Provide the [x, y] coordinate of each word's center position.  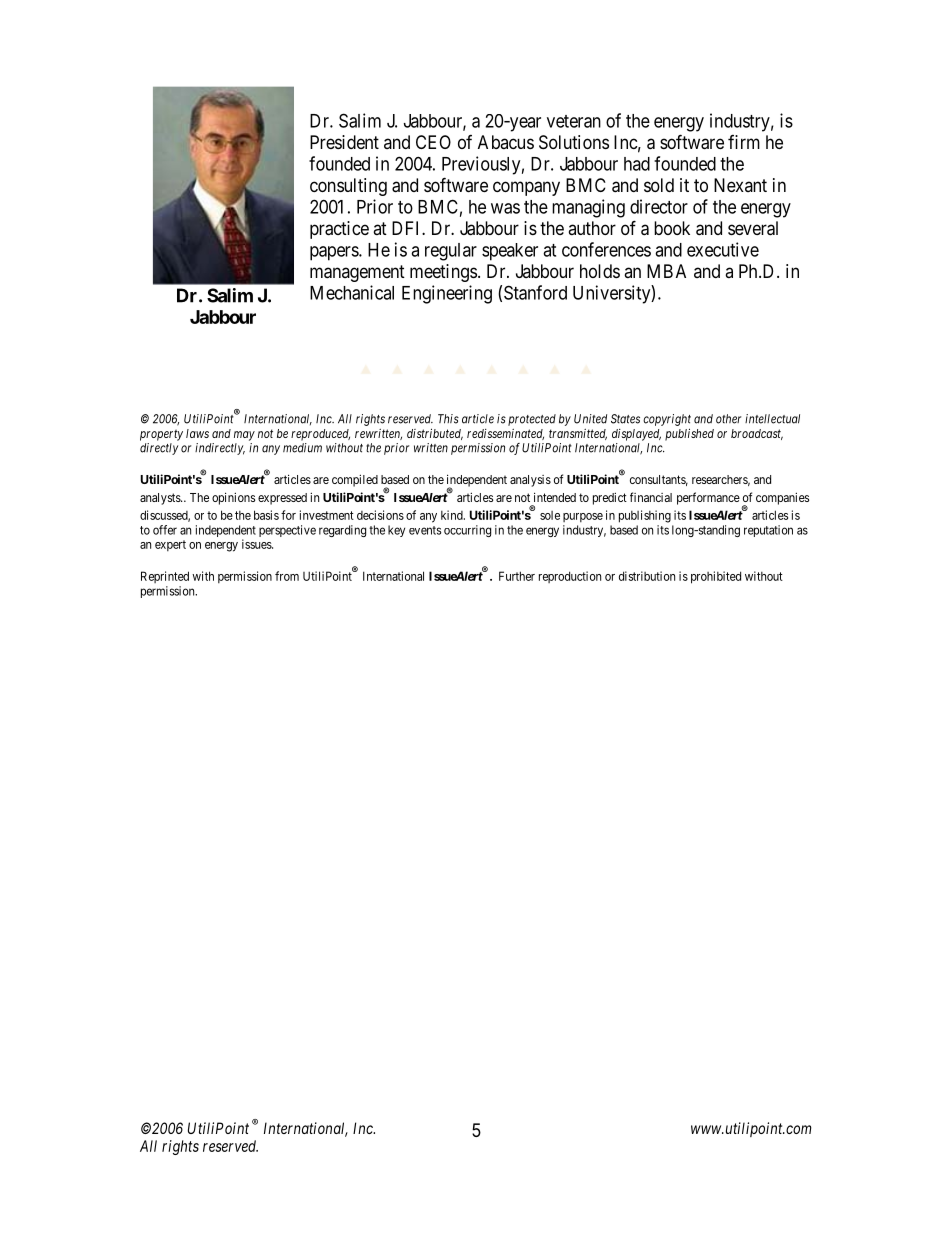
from [287, 576]
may [244, 436]
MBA [666, 271]
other [728, 419]
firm [744, 142]
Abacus [506, 142]
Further [517, 576]
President [344, 142]
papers [335, 253]
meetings [443, 273]
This [448, 419]
